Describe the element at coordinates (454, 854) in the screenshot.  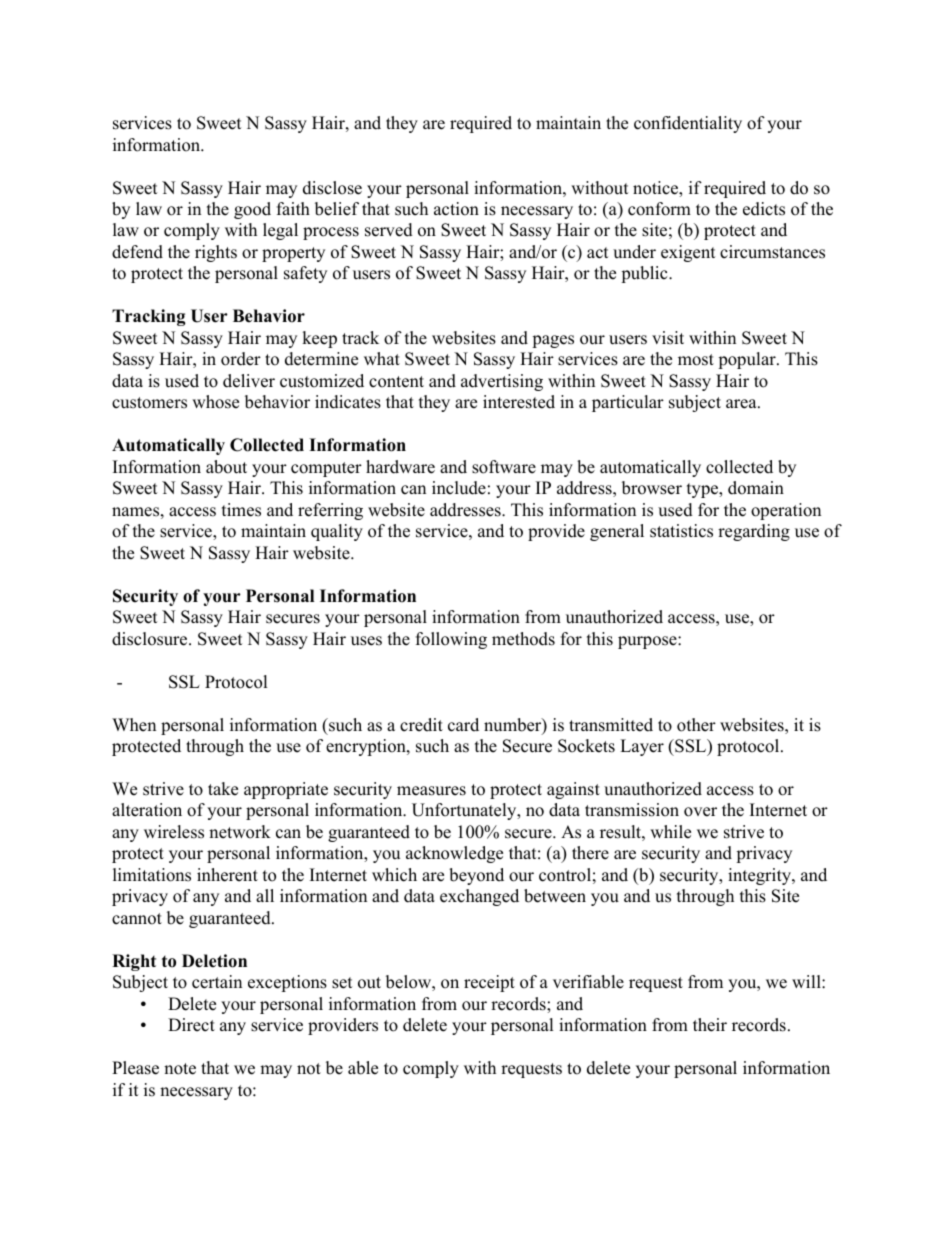
I see `acknowledge` at that location.
